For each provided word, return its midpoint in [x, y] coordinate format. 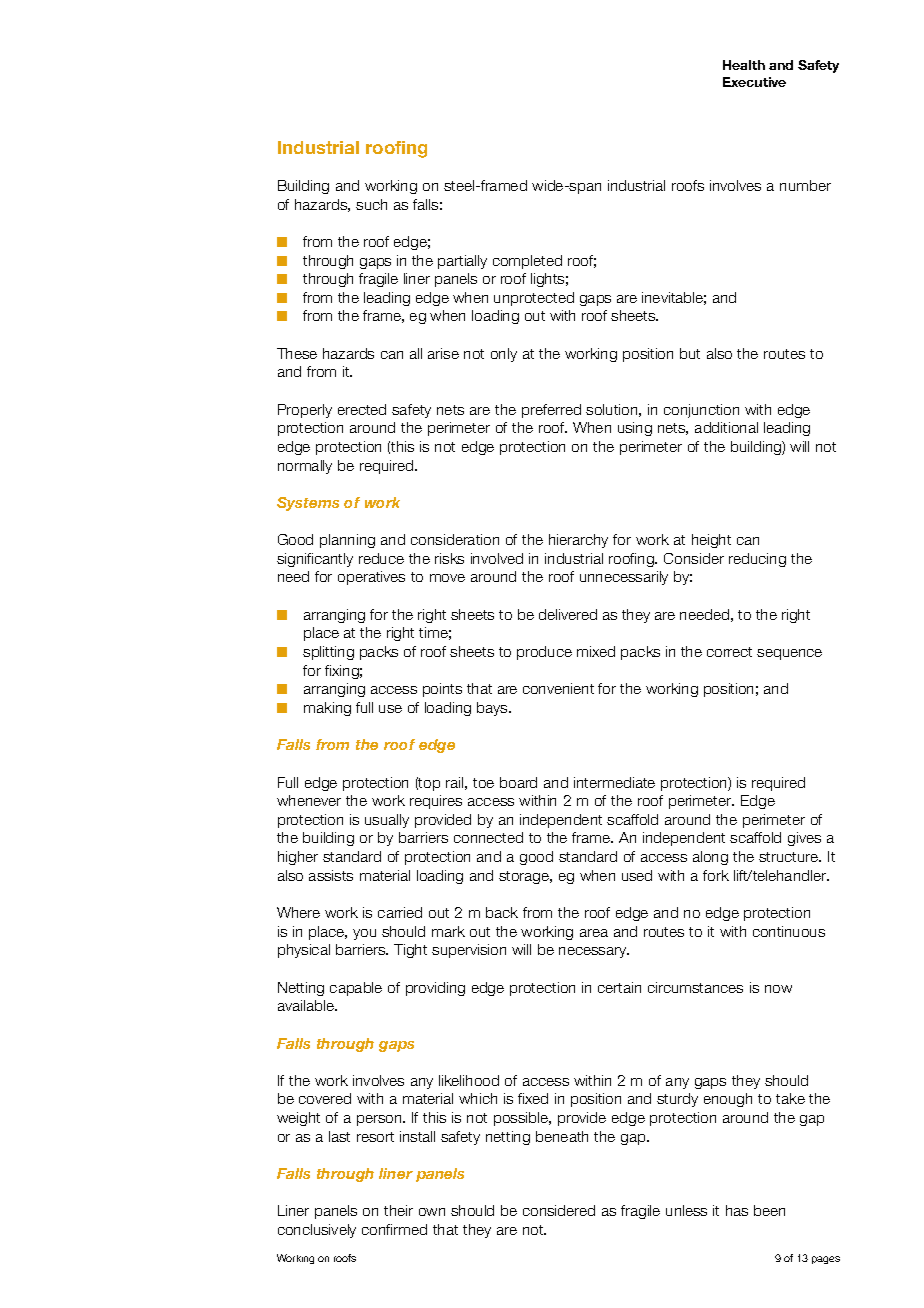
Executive [754, 82]
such [371, 204]
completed [527, 262]
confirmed [394, 1229]
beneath [562, 1136]
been [769, 1210]
